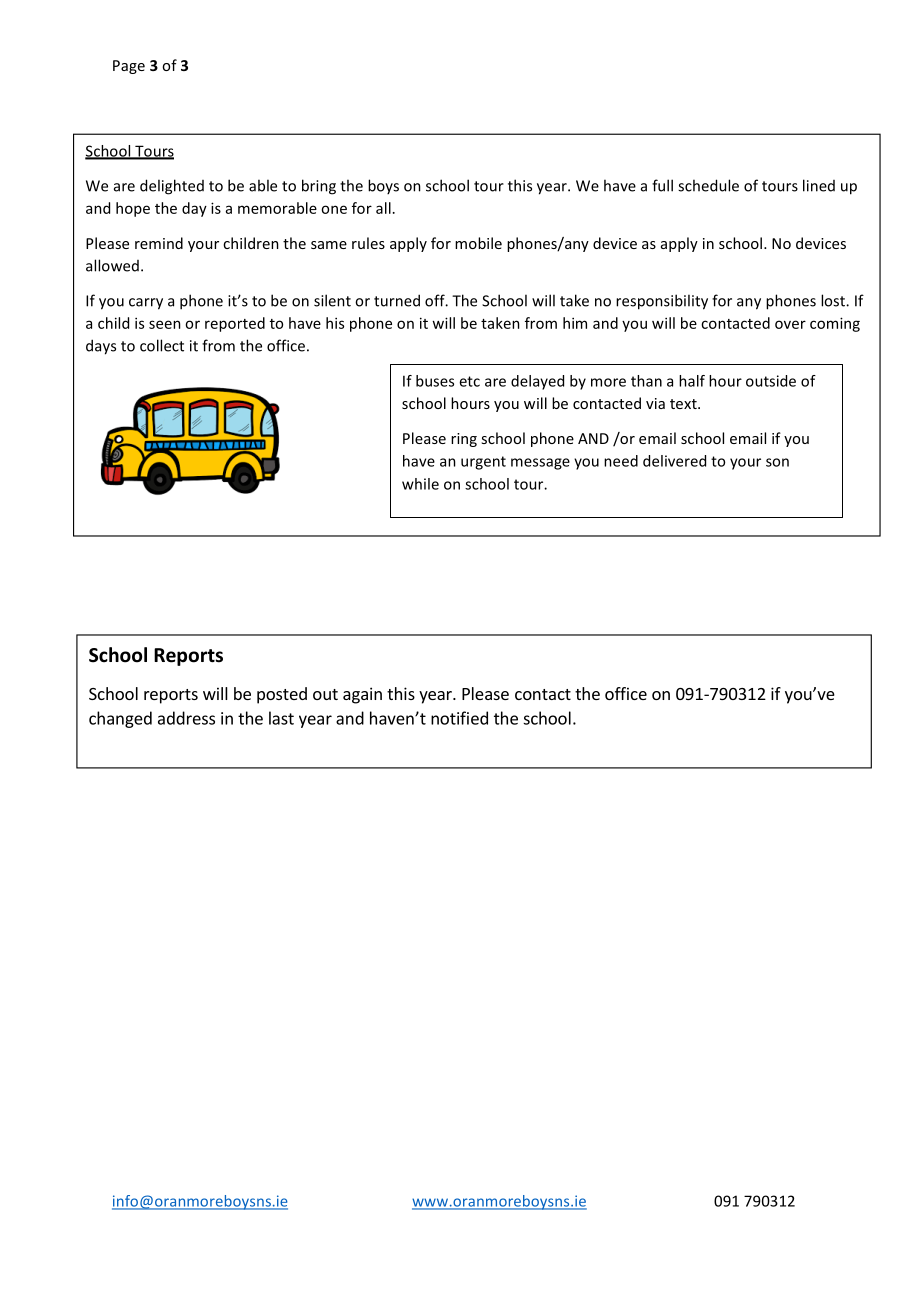  What do you see at coordinates (129, 67) in the document?
I see `Page` at bounding box center [129, 67].
